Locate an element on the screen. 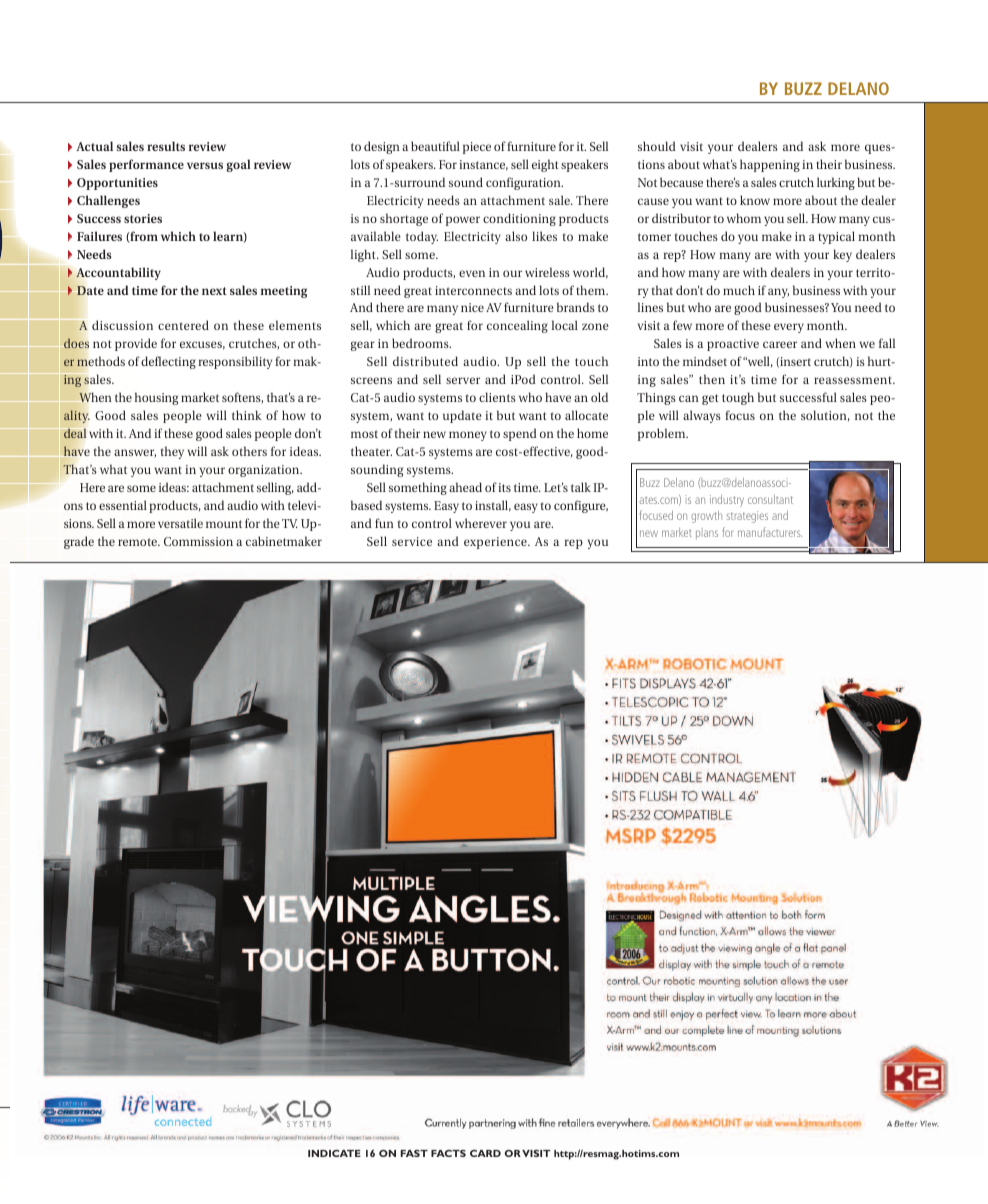 This screenshot has width=988, height=1204. INDICATE is located at coordinates (334, 1153).
